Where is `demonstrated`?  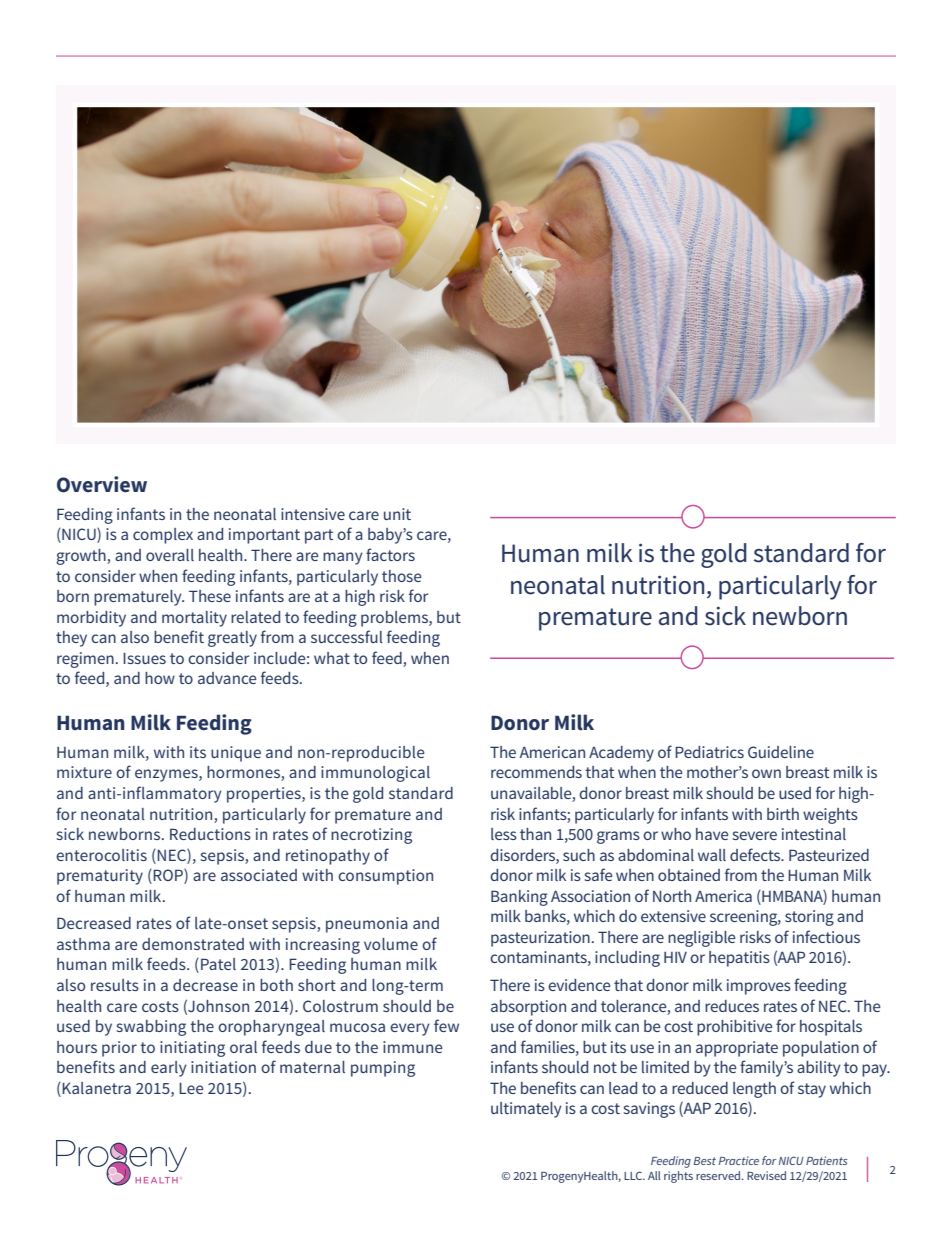
demonstrated is located at coordinates (193, 944).
